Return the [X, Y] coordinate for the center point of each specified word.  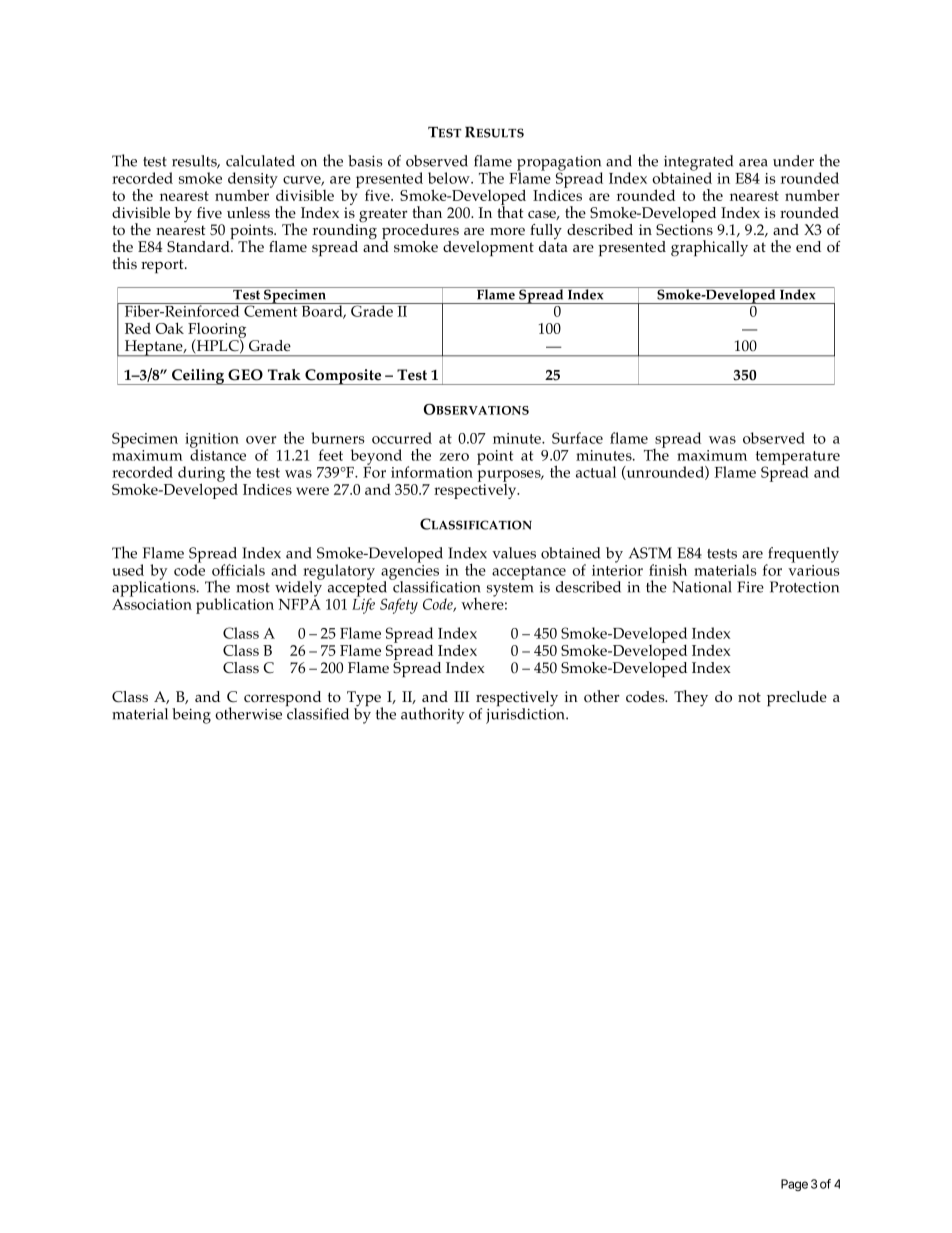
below [450, 178]
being [191, 716]
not [749, 697]
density [253, 181]
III [461, 696]
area [753, 163]
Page [794, 1185]
